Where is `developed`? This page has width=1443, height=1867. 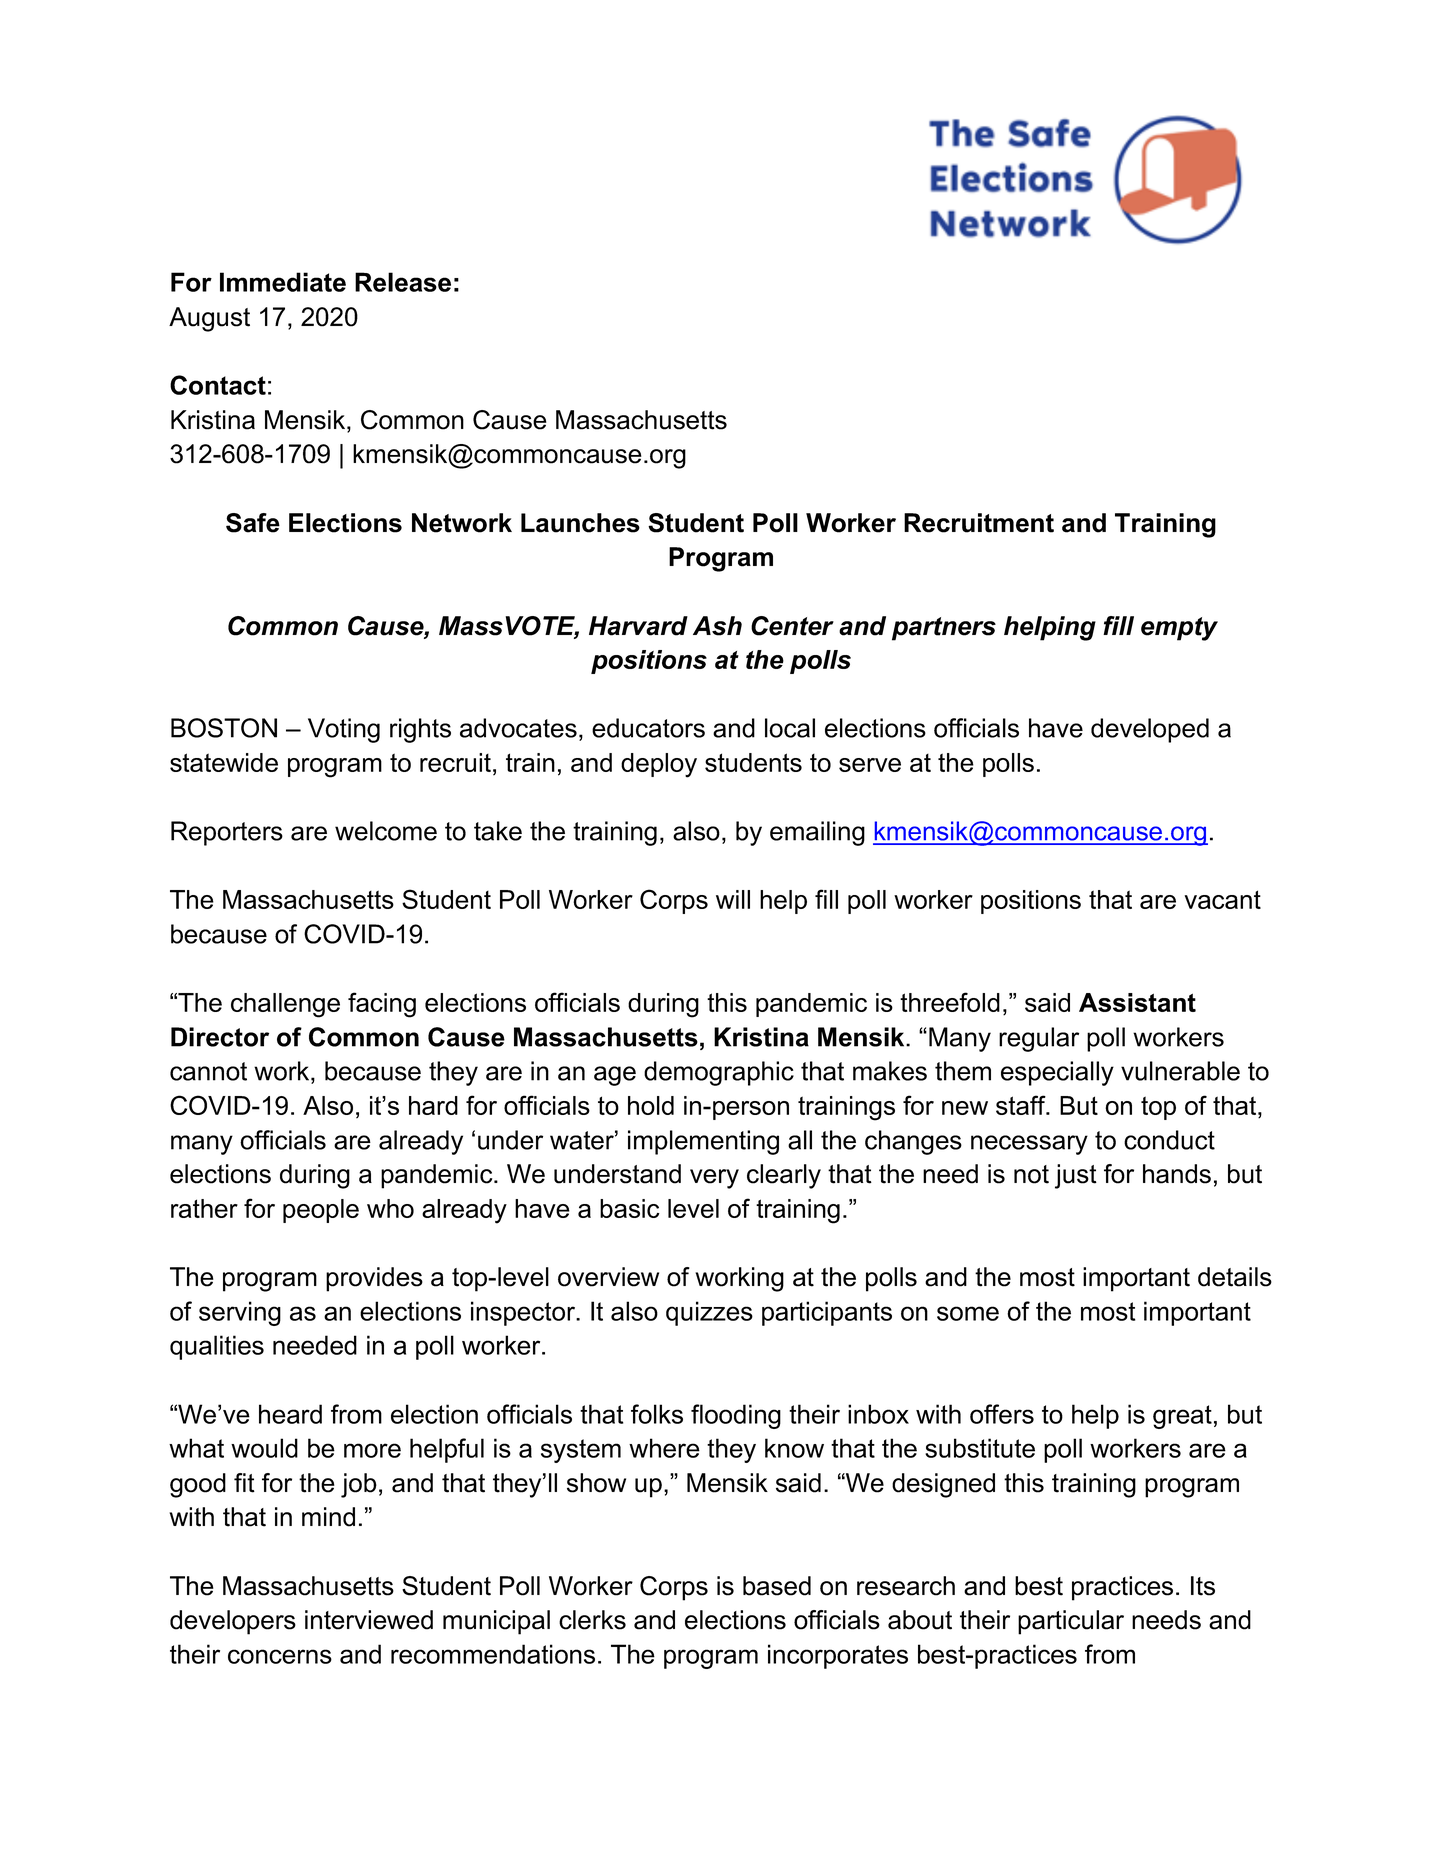
developed is located at coordinates (1150, 730).
